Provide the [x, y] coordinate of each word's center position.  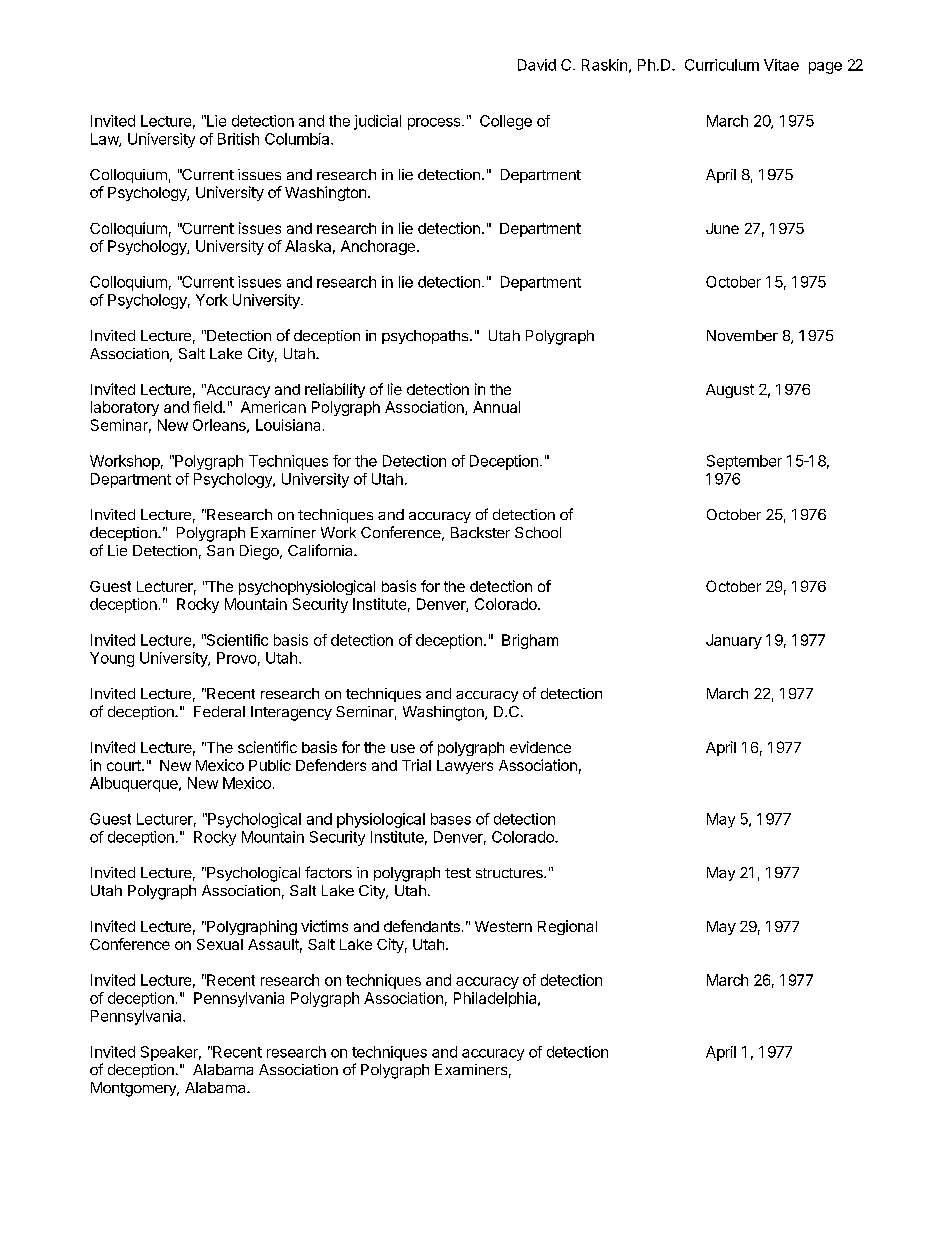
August [730, 391]
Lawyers [465, 767]
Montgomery [134, 1089]
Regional [567, 927]
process [435, 124]
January [734, 641]
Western [503, 926]
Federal [219, 711]
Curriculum [722, 65]
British [238, 139]
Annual [496, 407]
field [207, 407]
